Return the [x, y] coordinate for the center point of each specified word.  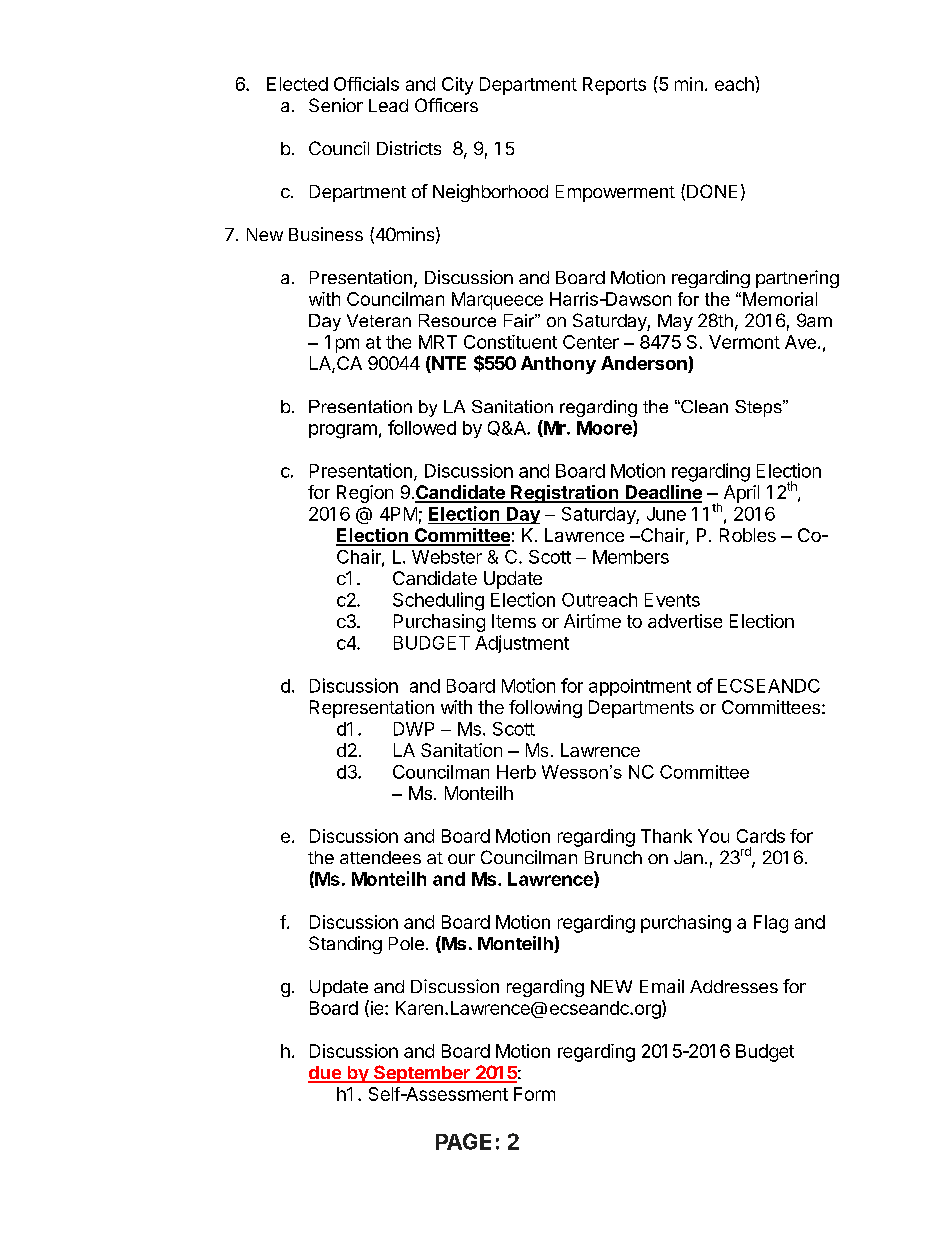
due [325, 1074]
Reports [614, 86]
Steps [759, 408]
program [343, 431]
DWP [414, 729]
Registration [565, 494]
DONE [712, 191]
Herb [516, 772]
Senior [336, 105]
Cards [761, 836]
